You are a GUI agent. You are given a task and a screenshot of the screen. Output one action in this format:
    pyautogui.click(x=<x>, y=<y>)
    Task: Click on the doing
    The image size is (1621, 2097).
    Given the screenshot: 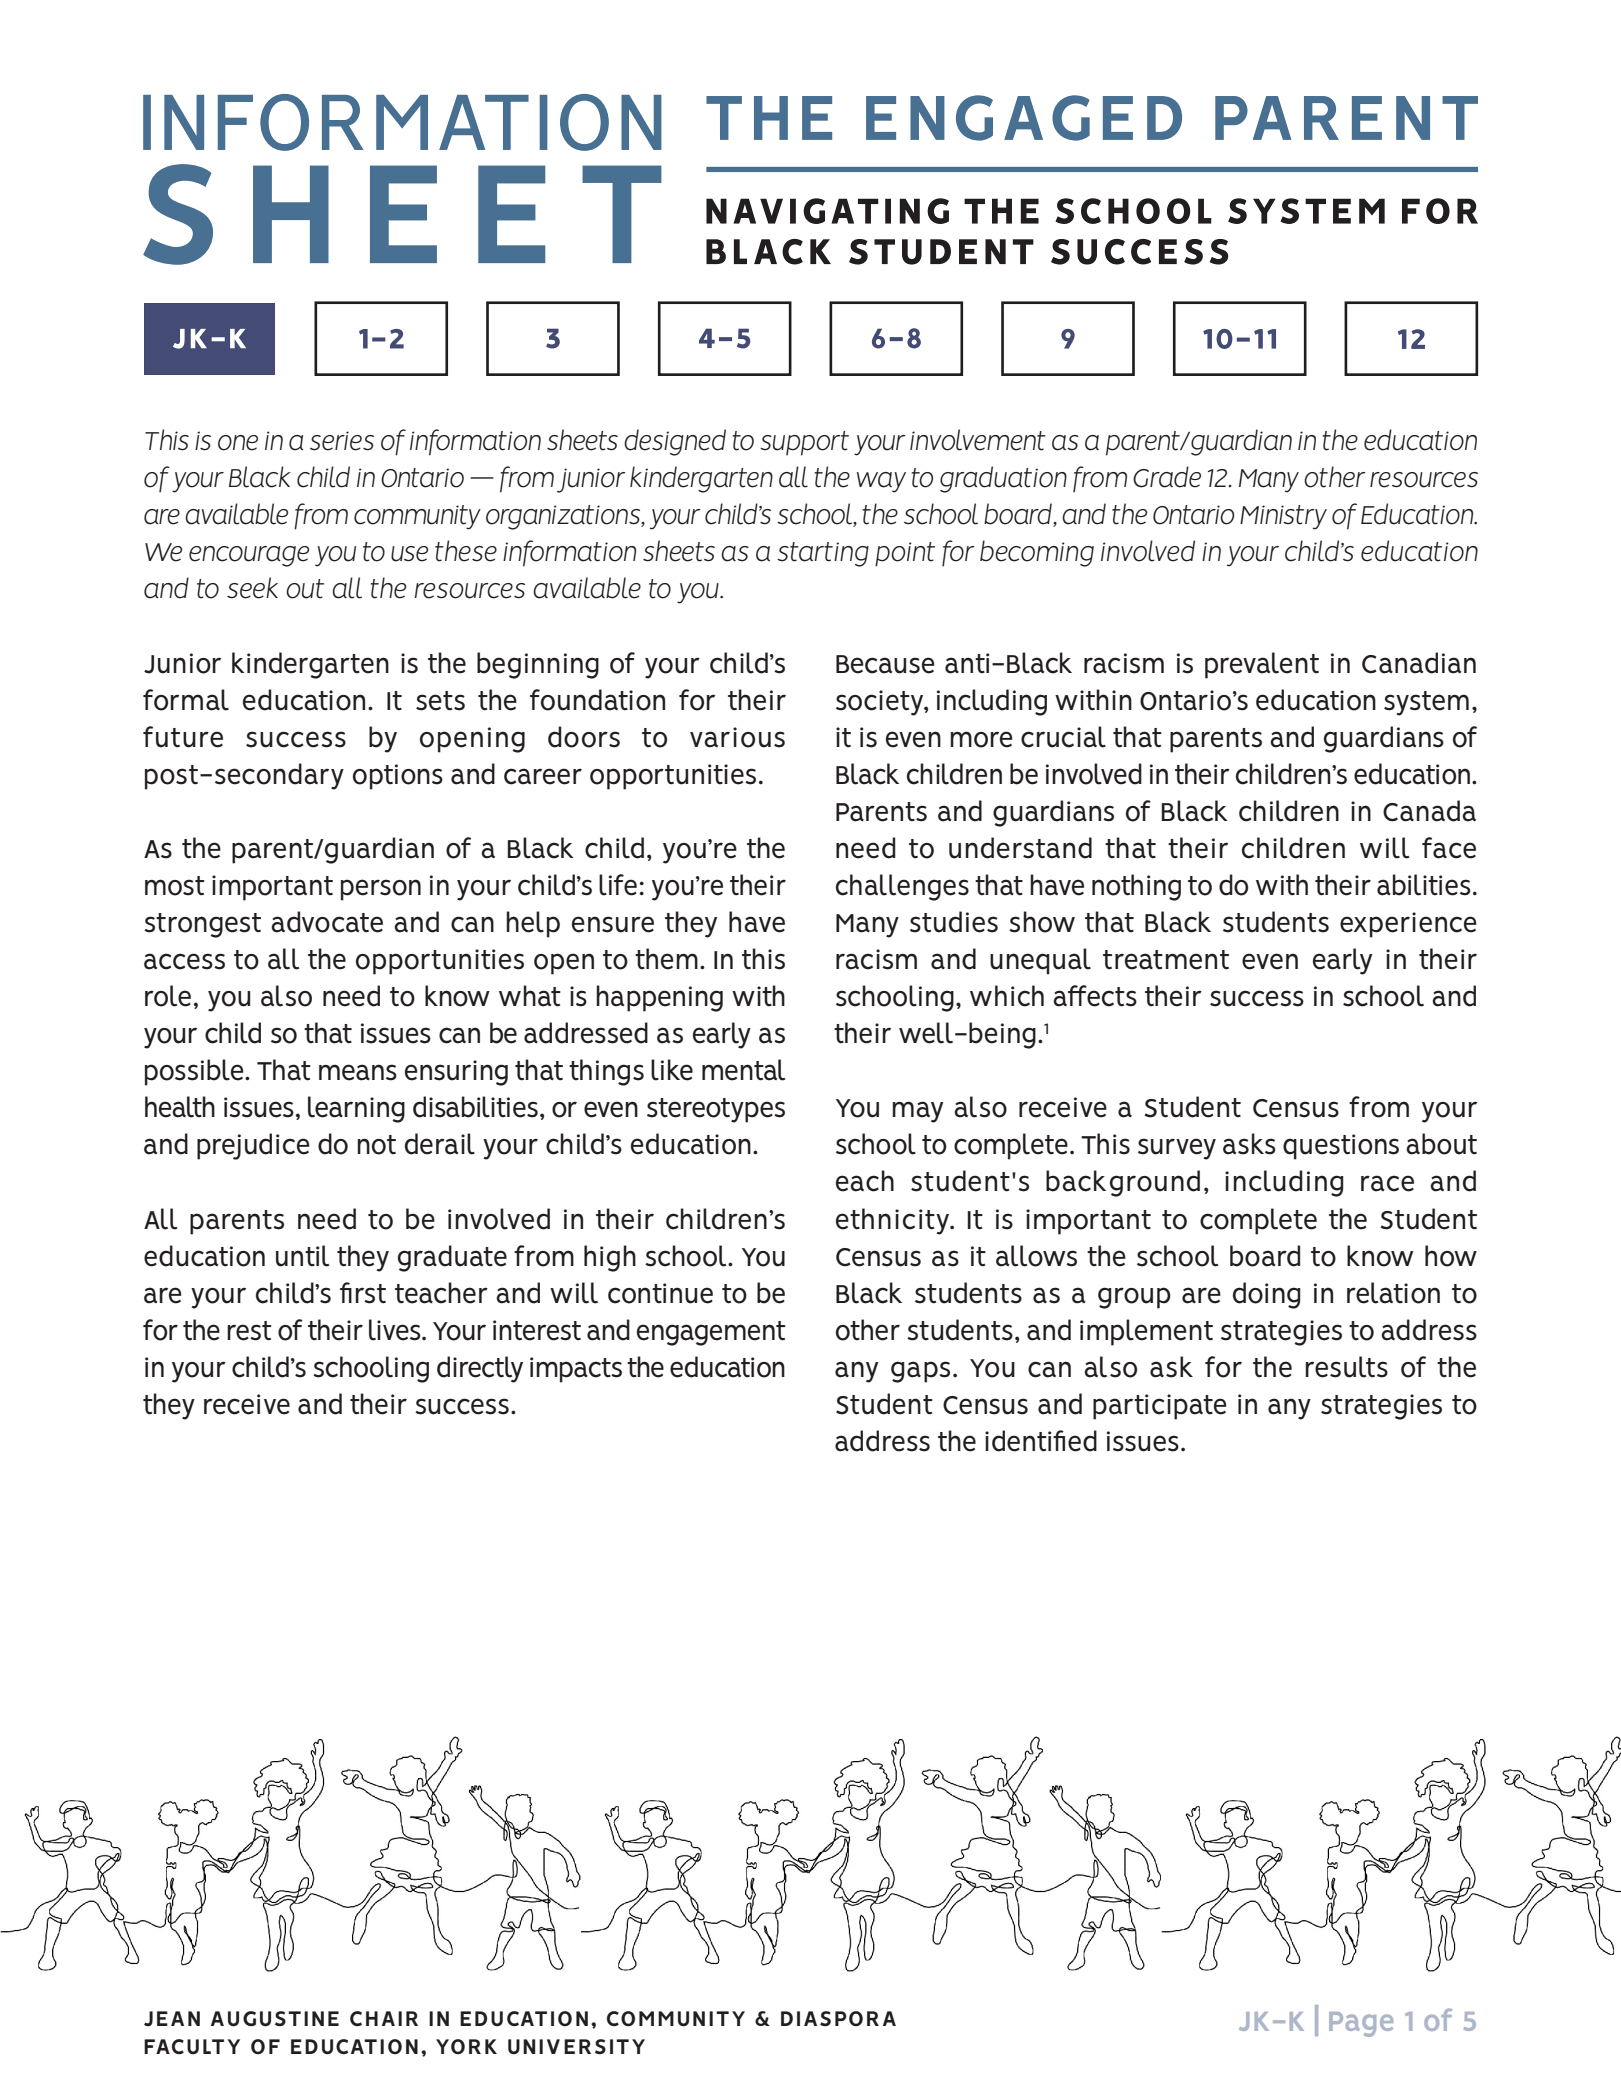 What is the action you would take?
    pyautogui.click(x=1267, y=1295)
